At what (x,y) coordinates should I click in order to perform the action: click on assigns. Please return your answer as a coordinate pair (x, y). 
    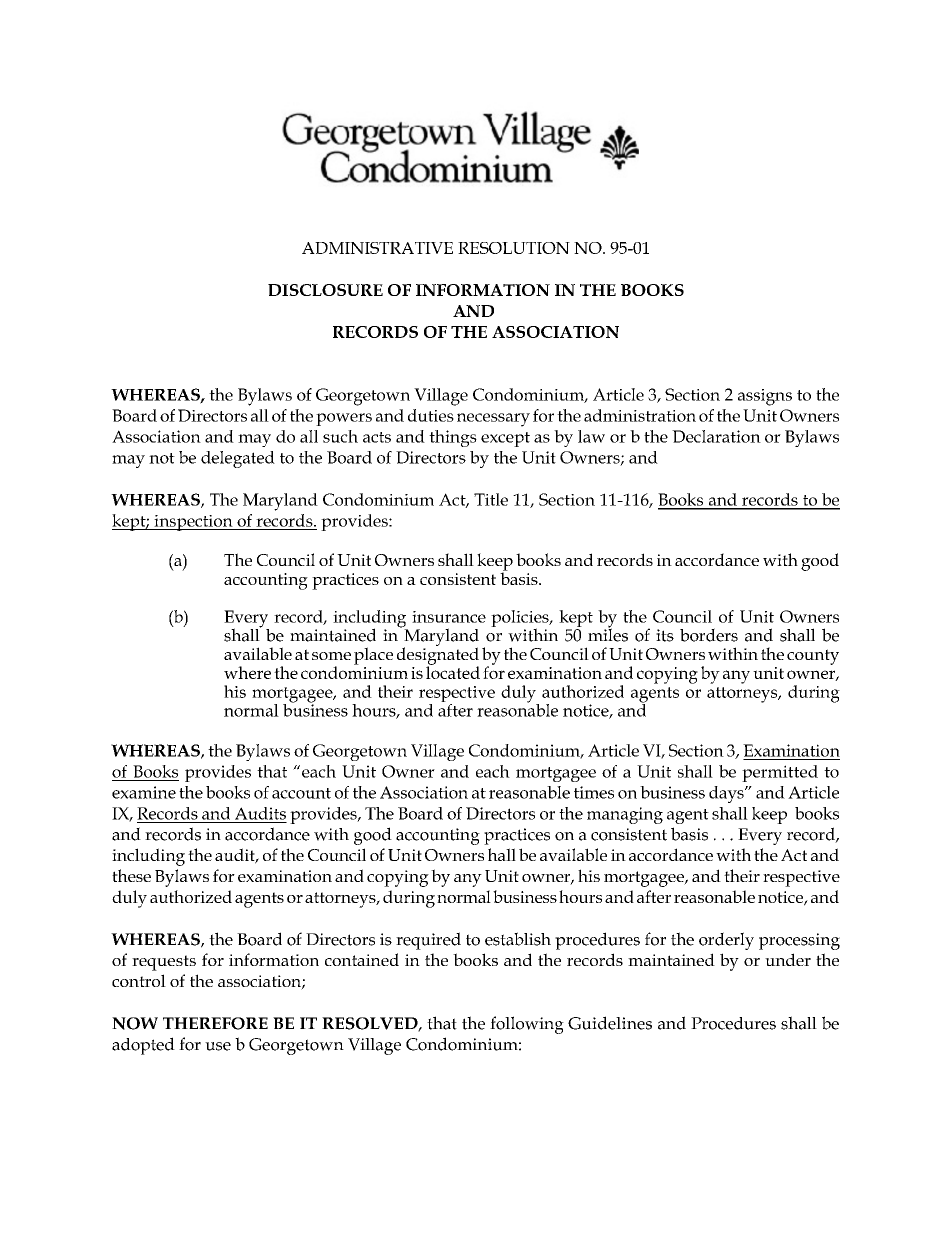
    Looking at the image, I should click on (765, 397).
